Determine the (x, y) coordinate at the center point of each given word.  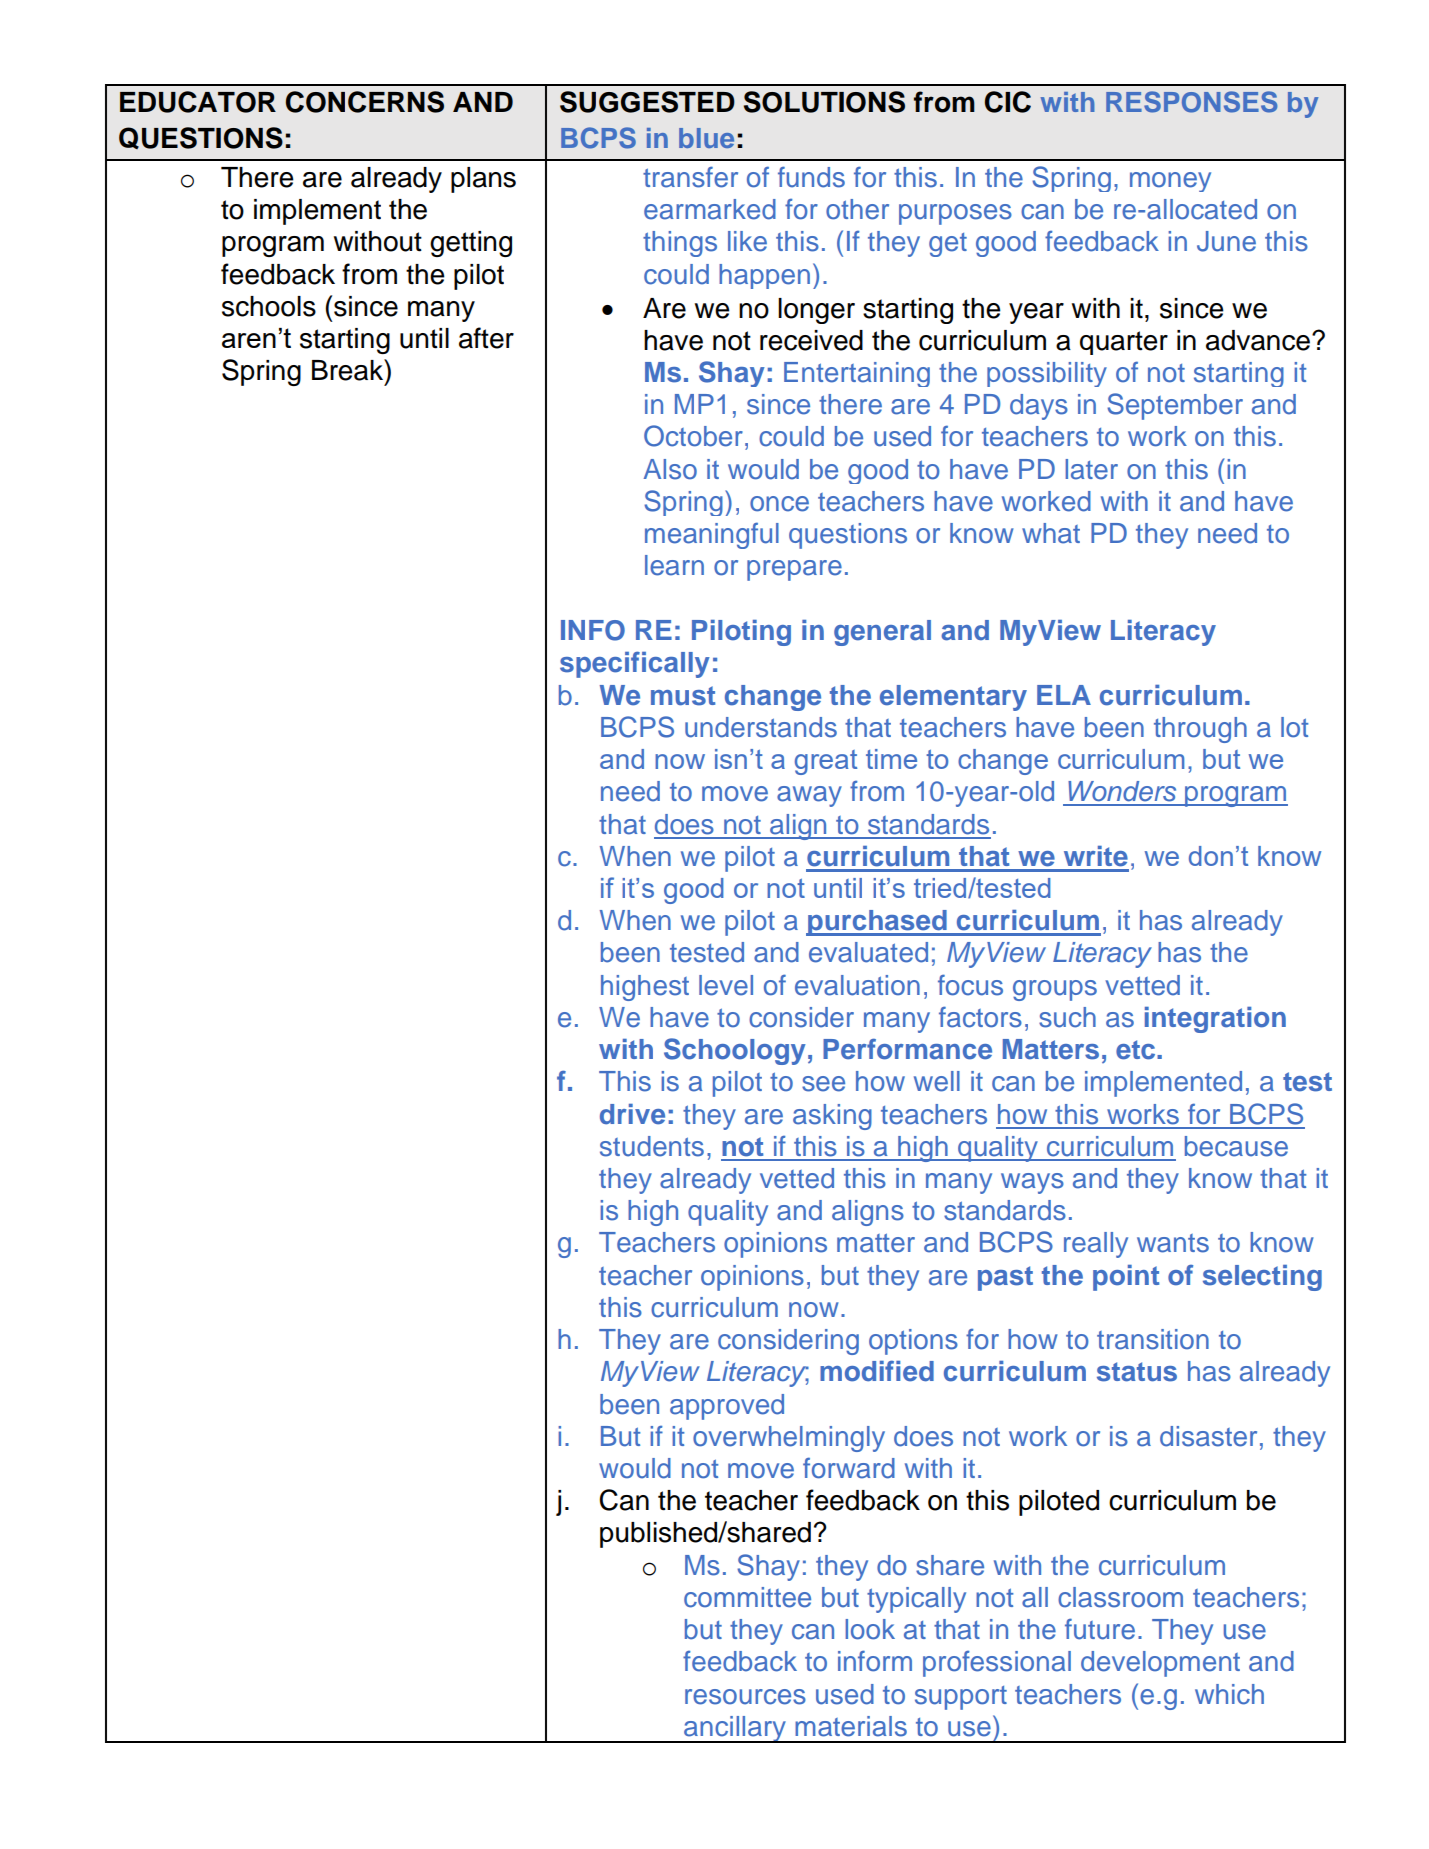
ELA (1064, 695)
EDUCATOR (198, 102)
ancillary (735, 1729)
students (652, 1146)
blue (706, 138)
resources (745, 1697)
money (1170, 182)
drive (632, 1114)
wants (1173, 1243)
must (683, 696)
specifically (635, 665)
